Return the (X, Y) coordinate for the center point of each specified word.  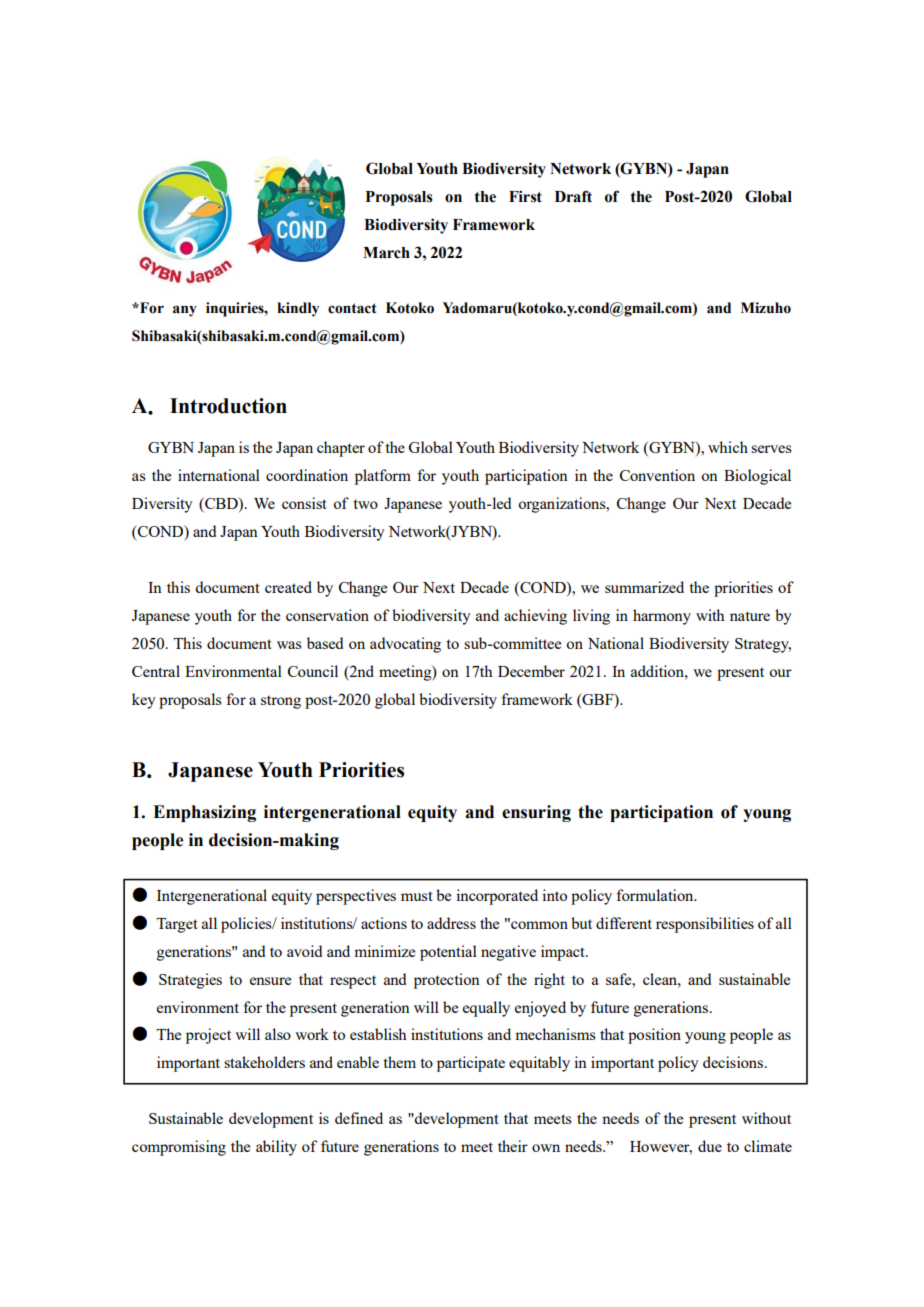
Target (177, 925)
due (710, 1146)
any (185, 311)
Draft (573, 196)
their (513, 1146)
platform (383, 477)
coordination (307, 475)
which (728, 447)
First (525, 196)
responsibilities (705, 925)
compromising (179, 1148)
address (451, 923)
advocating (405, 645)
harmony (662, 617)
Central (156, 671)
